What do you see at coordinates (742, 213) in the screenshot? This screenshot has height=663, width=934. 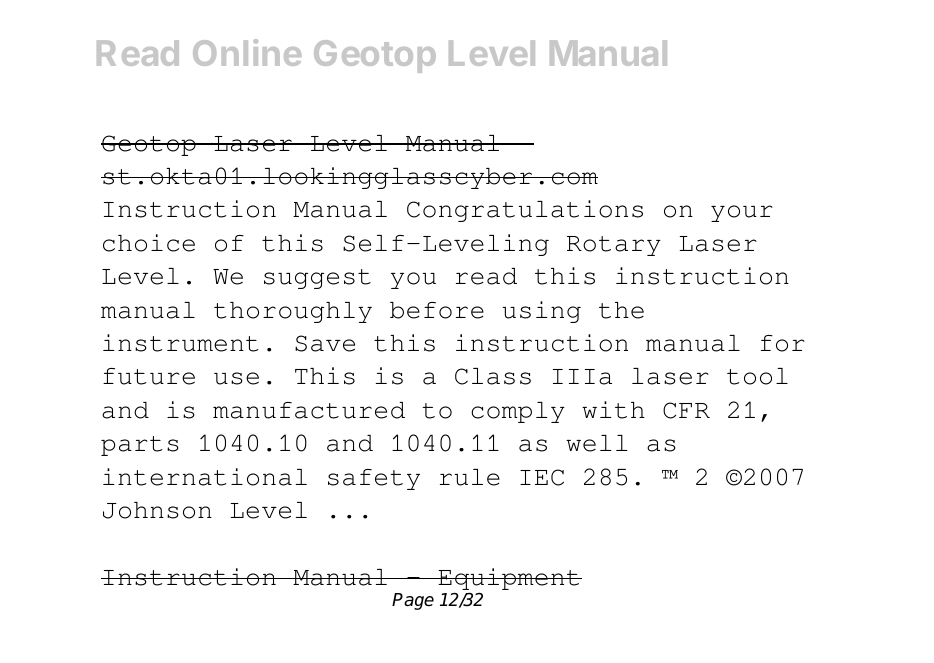 I see `your` at bounding box center [742, 213].
